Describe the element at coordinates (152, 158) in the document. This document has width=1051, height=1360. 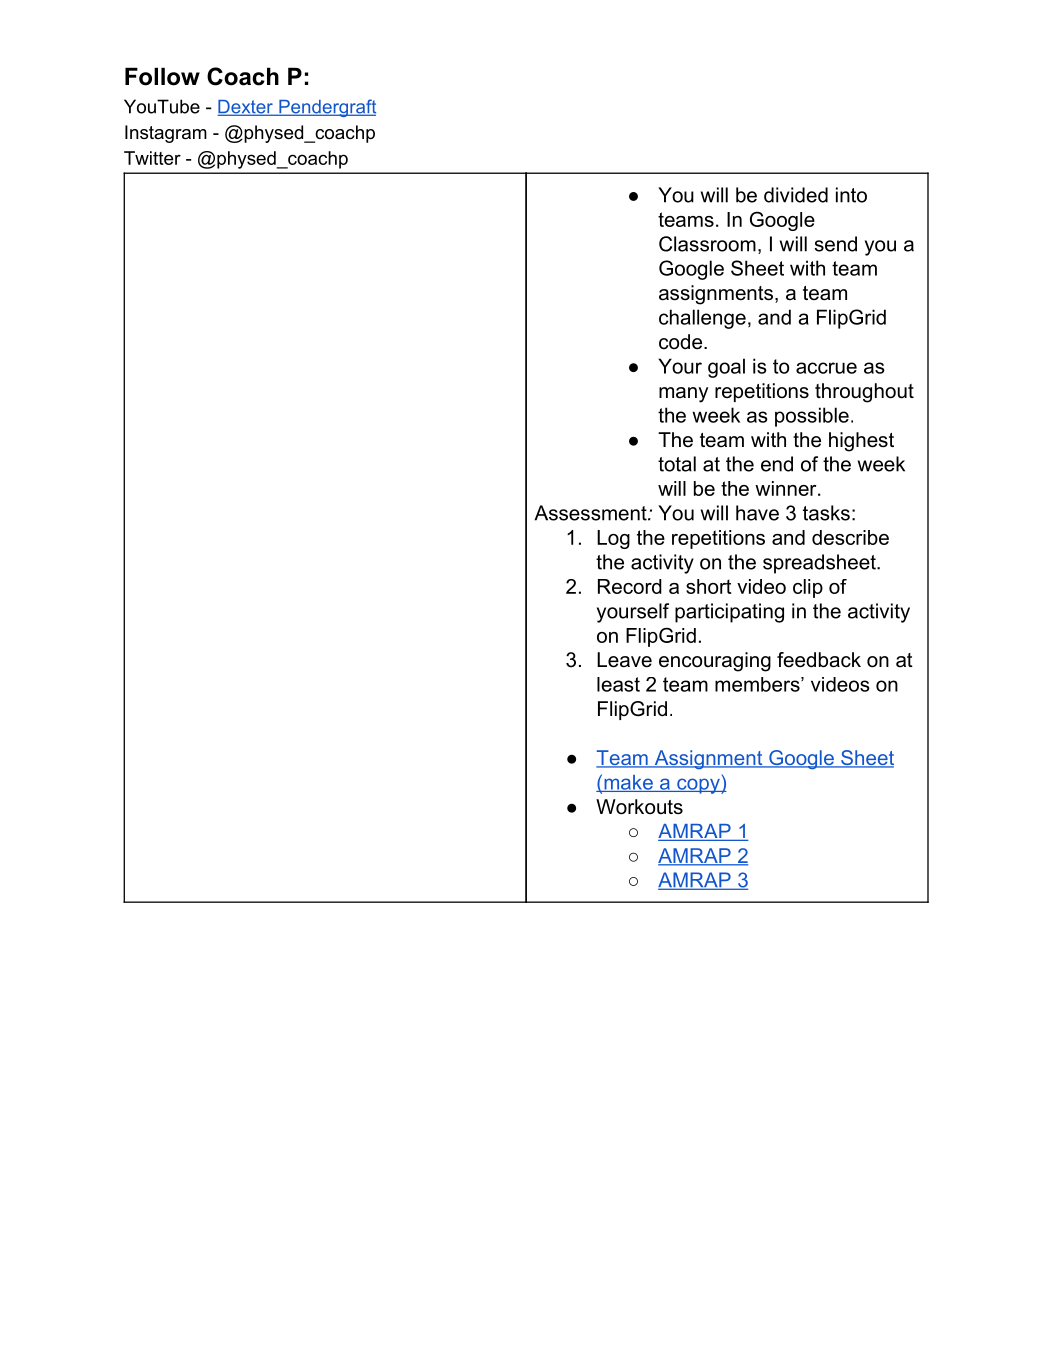
I see `Twitter` at that location.
